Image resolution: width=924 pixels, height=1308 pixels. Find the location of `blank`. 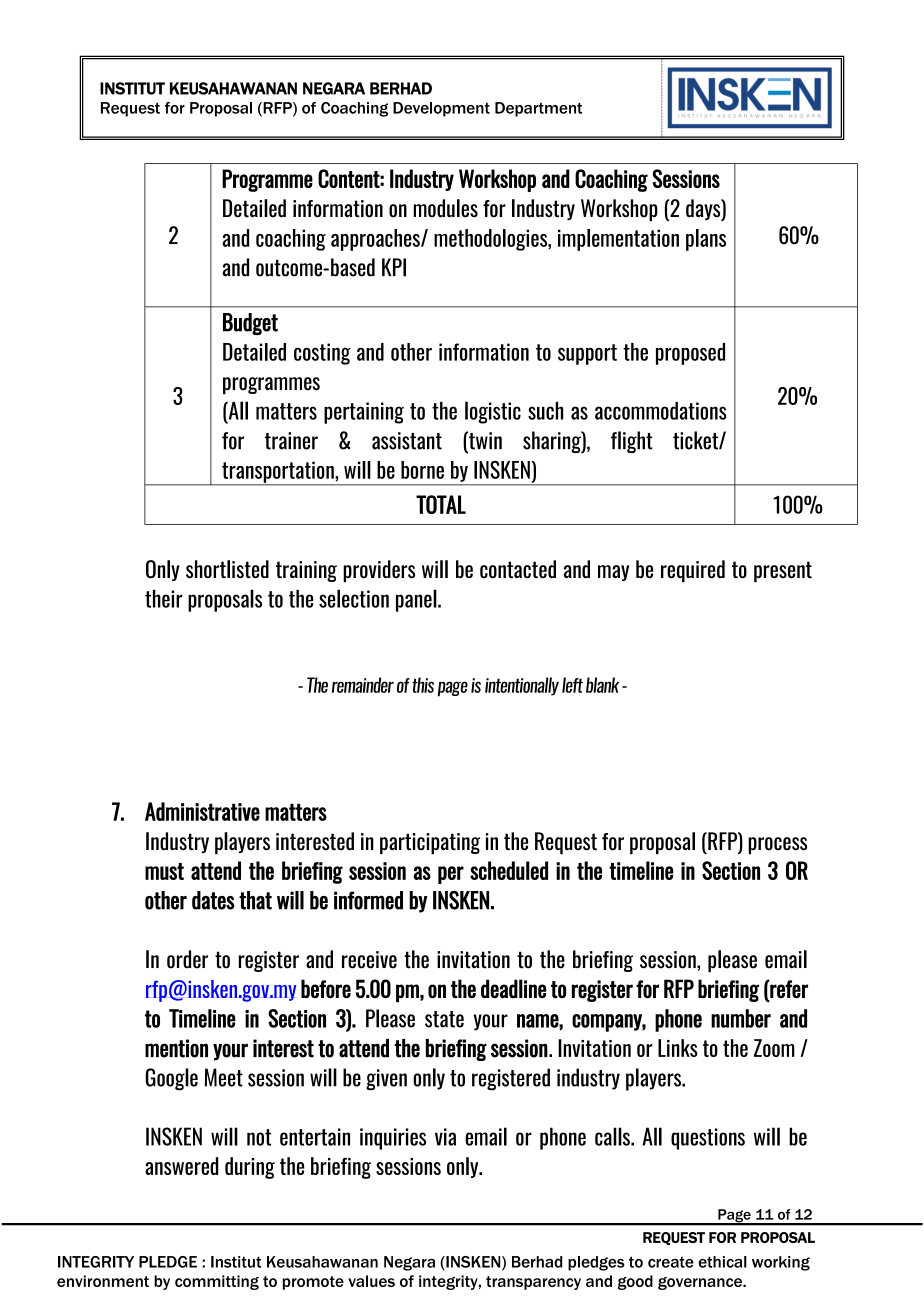

blank is located at coordinates (602, 685).
